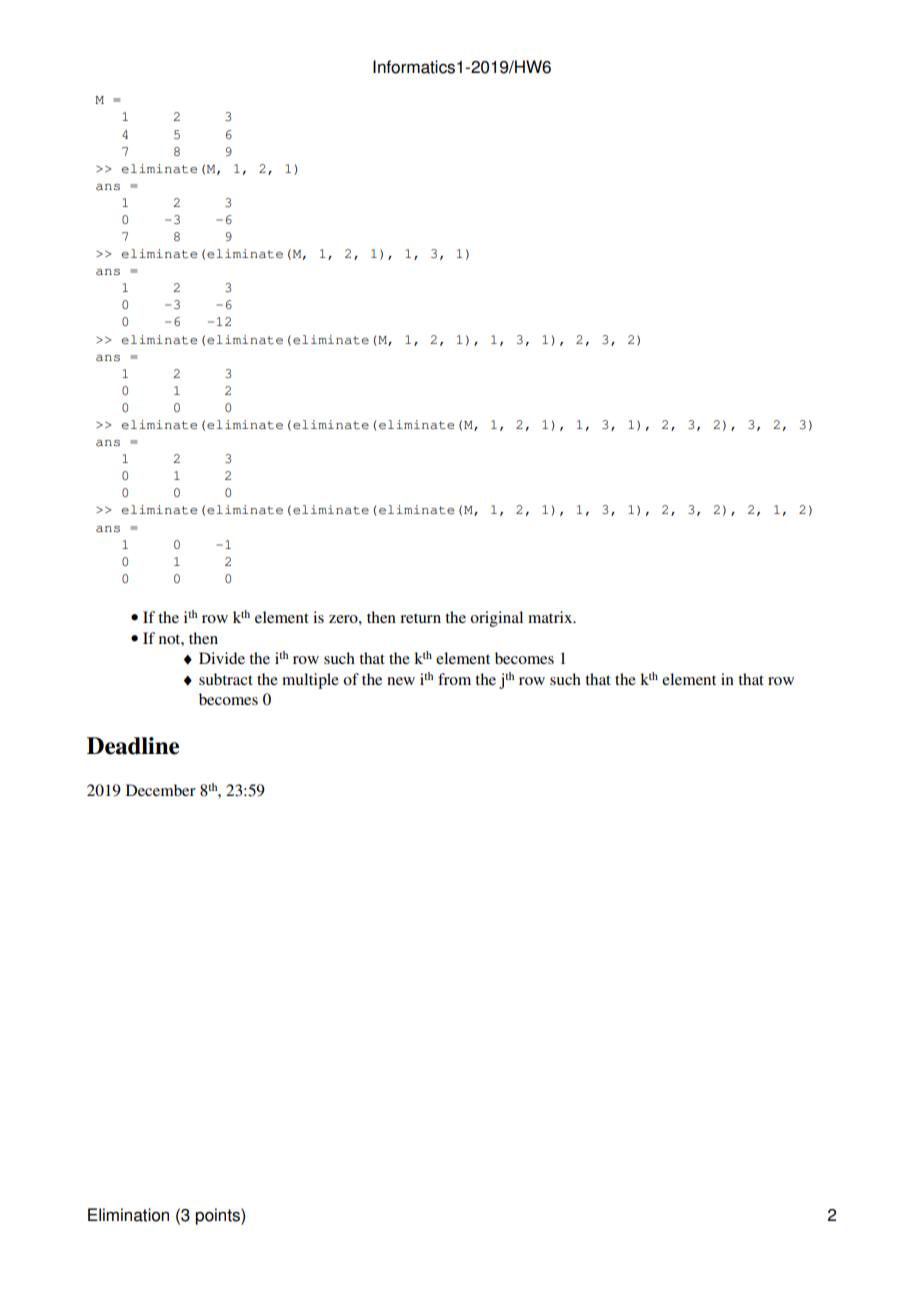 The width and height of the screenshot is (924, 1308). Describe the element at coordinates (420, 618) in the screenshot. I see `return` at that location.
